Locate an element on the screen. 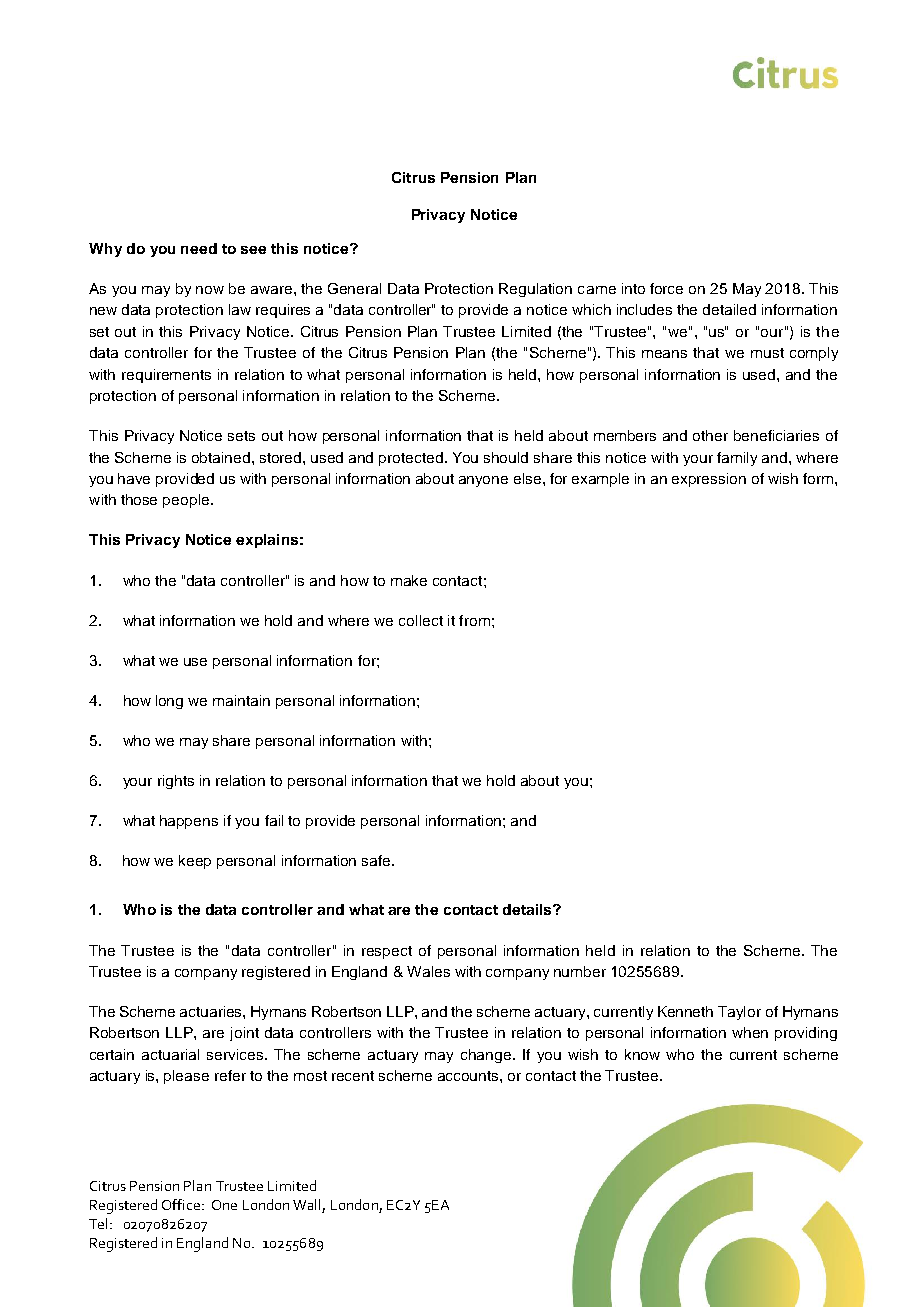 This screenshot has width=924, height=1307. need is located at coordinates (199, 248).
